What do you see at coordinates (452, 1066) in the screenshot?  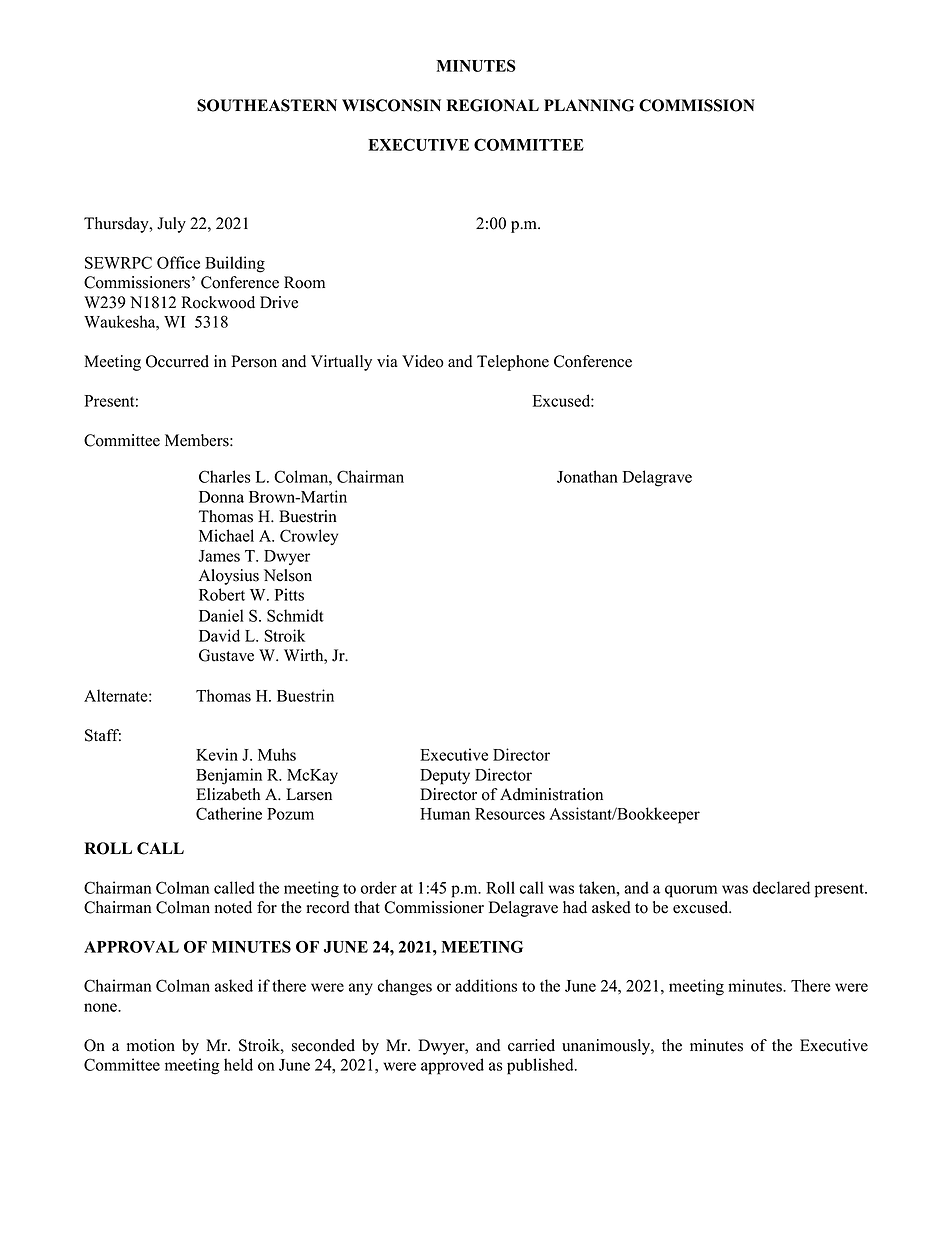 I see `approved` at bounding box center [452, 1066].
